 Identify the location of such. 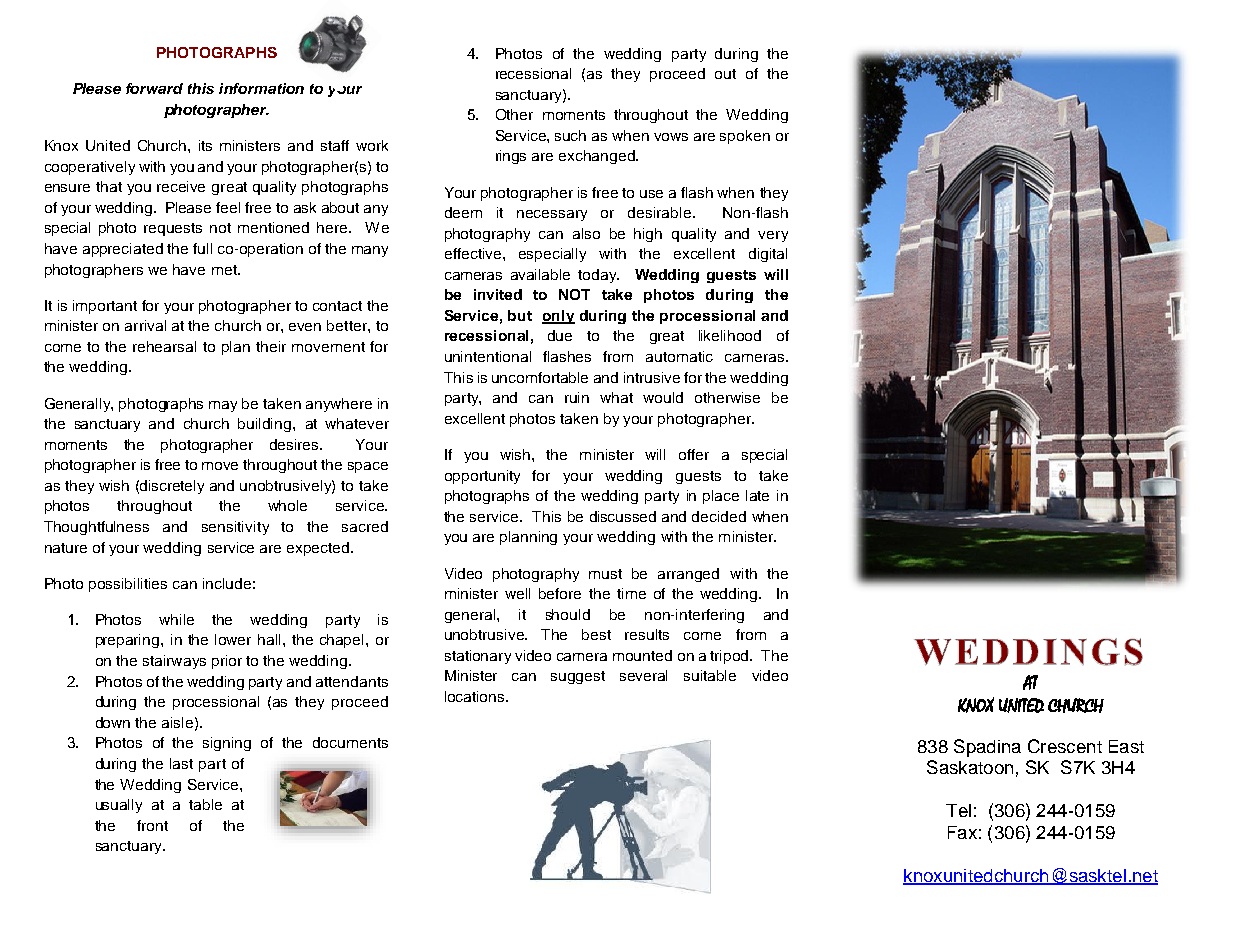
(570, 135).
